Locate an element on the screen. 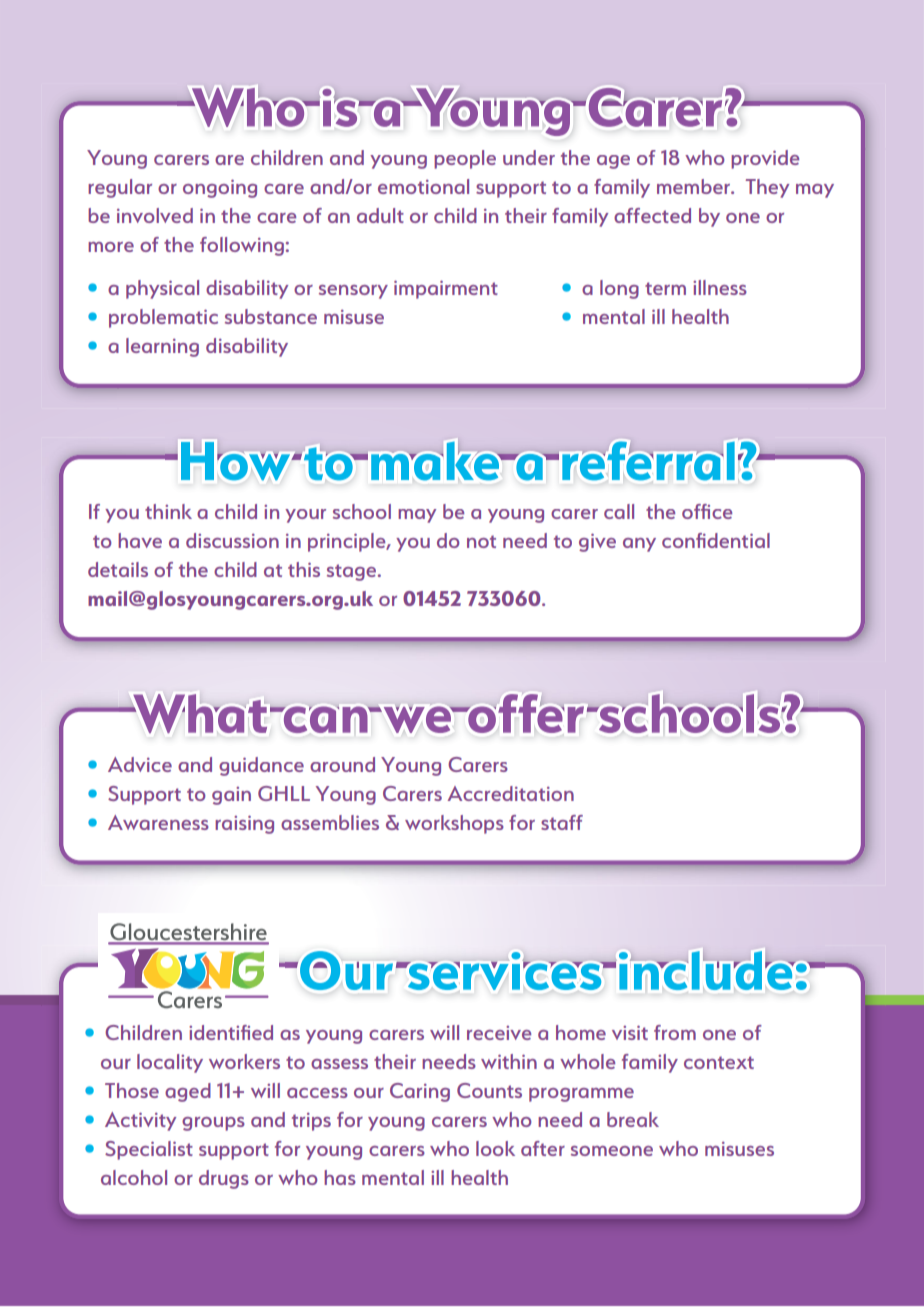  ongoing is located at coordinates (220, 188).
